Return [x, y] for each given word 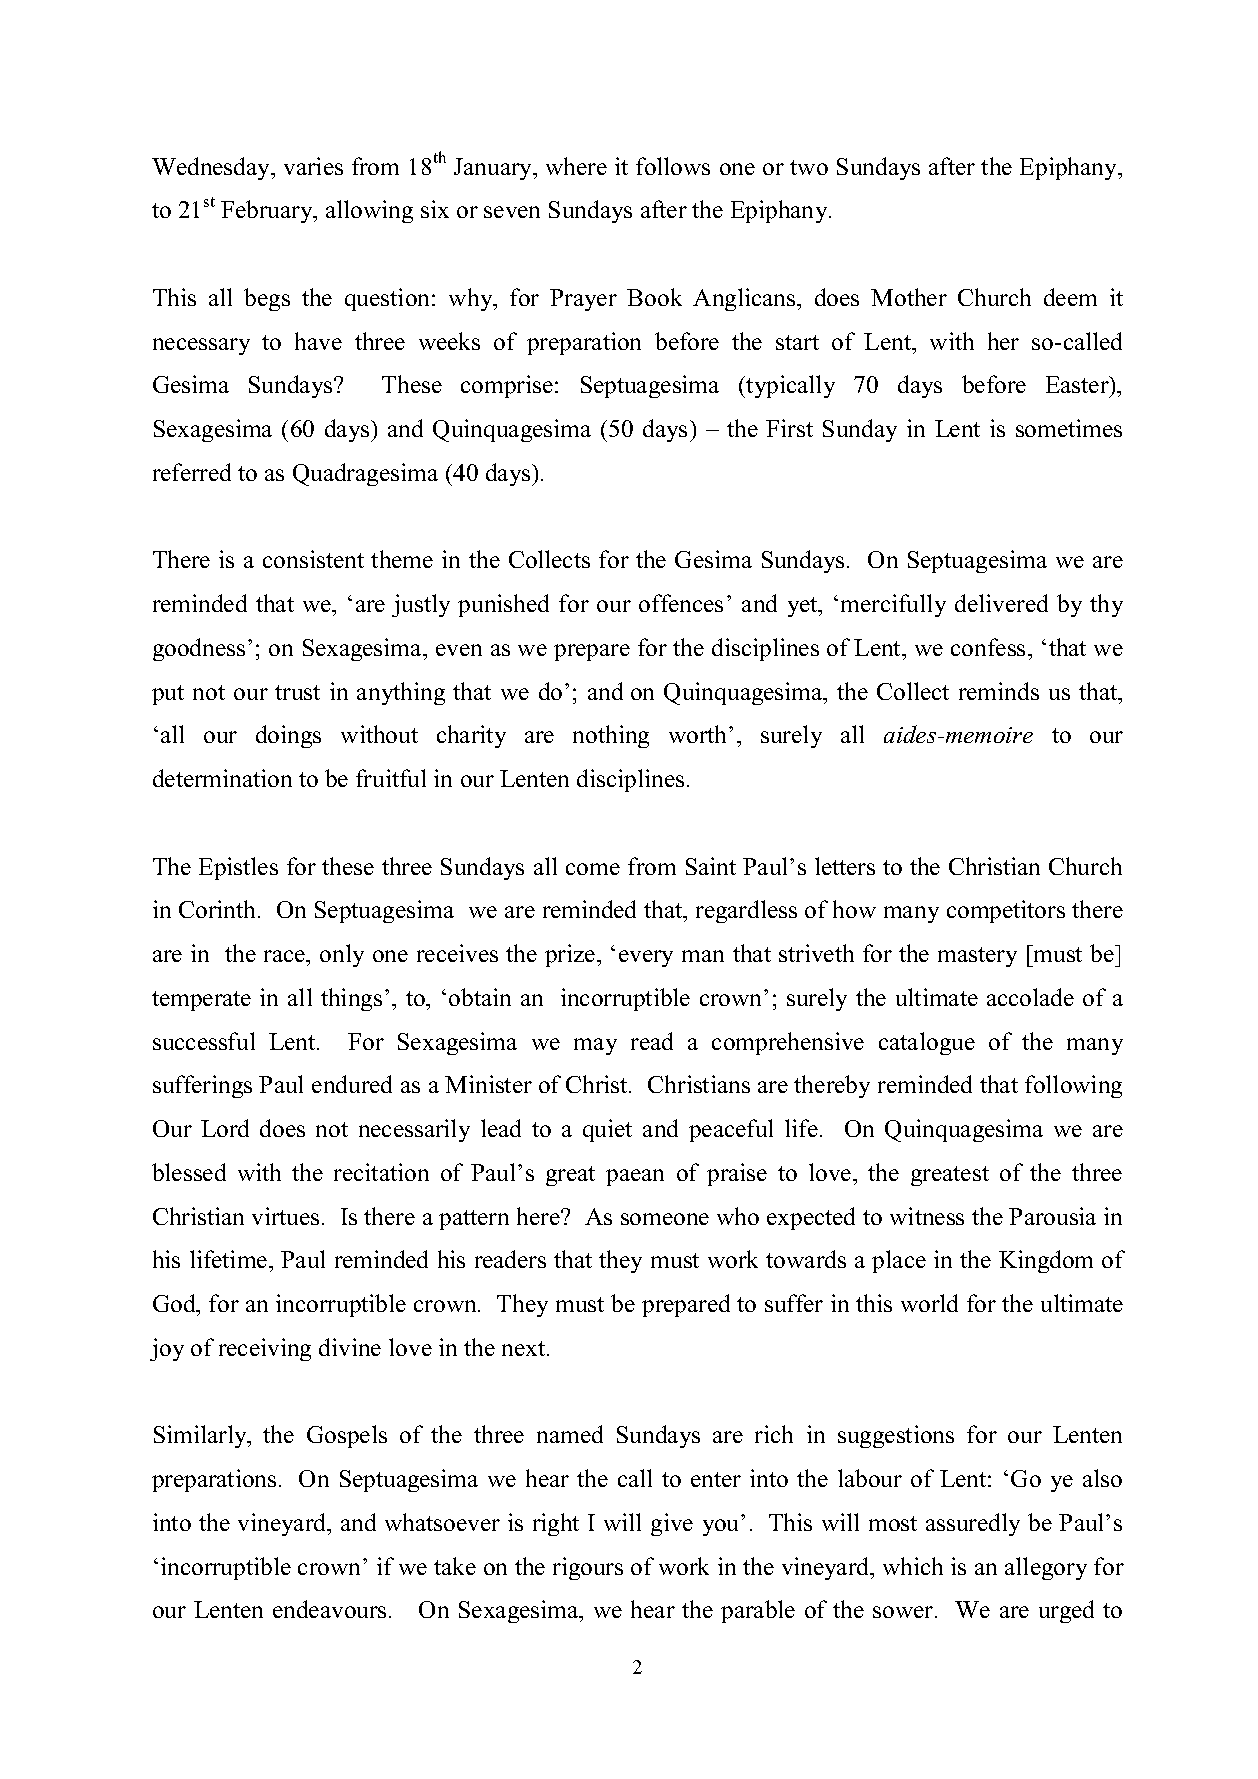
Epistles [238, 868]
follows [673, 166]
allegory [1046, 1568]
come [593, 869]
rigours [588, 1568]
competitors [1006, 911]
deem [1070, 297]
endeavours [329, 1609]
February [268, 211]
